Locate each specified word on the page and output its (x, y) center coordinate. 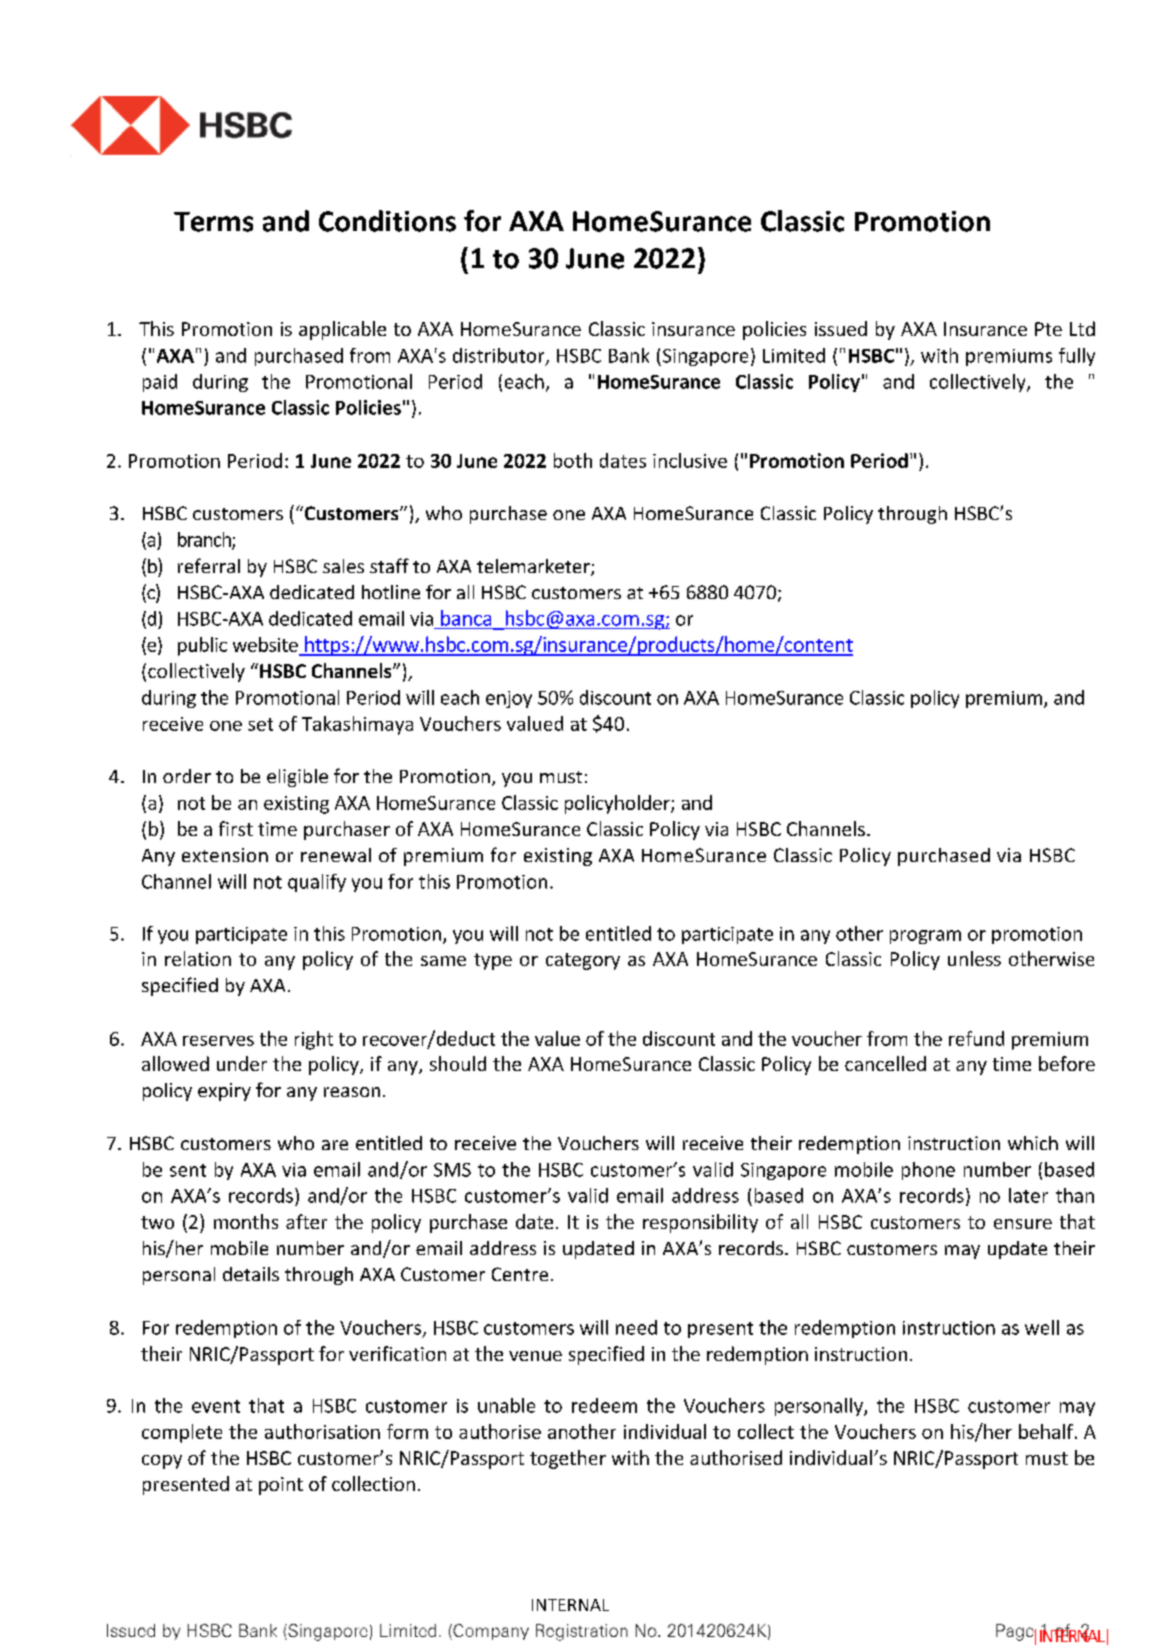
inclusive (690, 460)
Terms (213, 222)
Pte (1048, 329)
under (242, 1063)
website (265, 644)
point (281, 1486)
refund (976, 1038)
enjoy (509, 699)
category (583, 961)
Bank (629, 355)
